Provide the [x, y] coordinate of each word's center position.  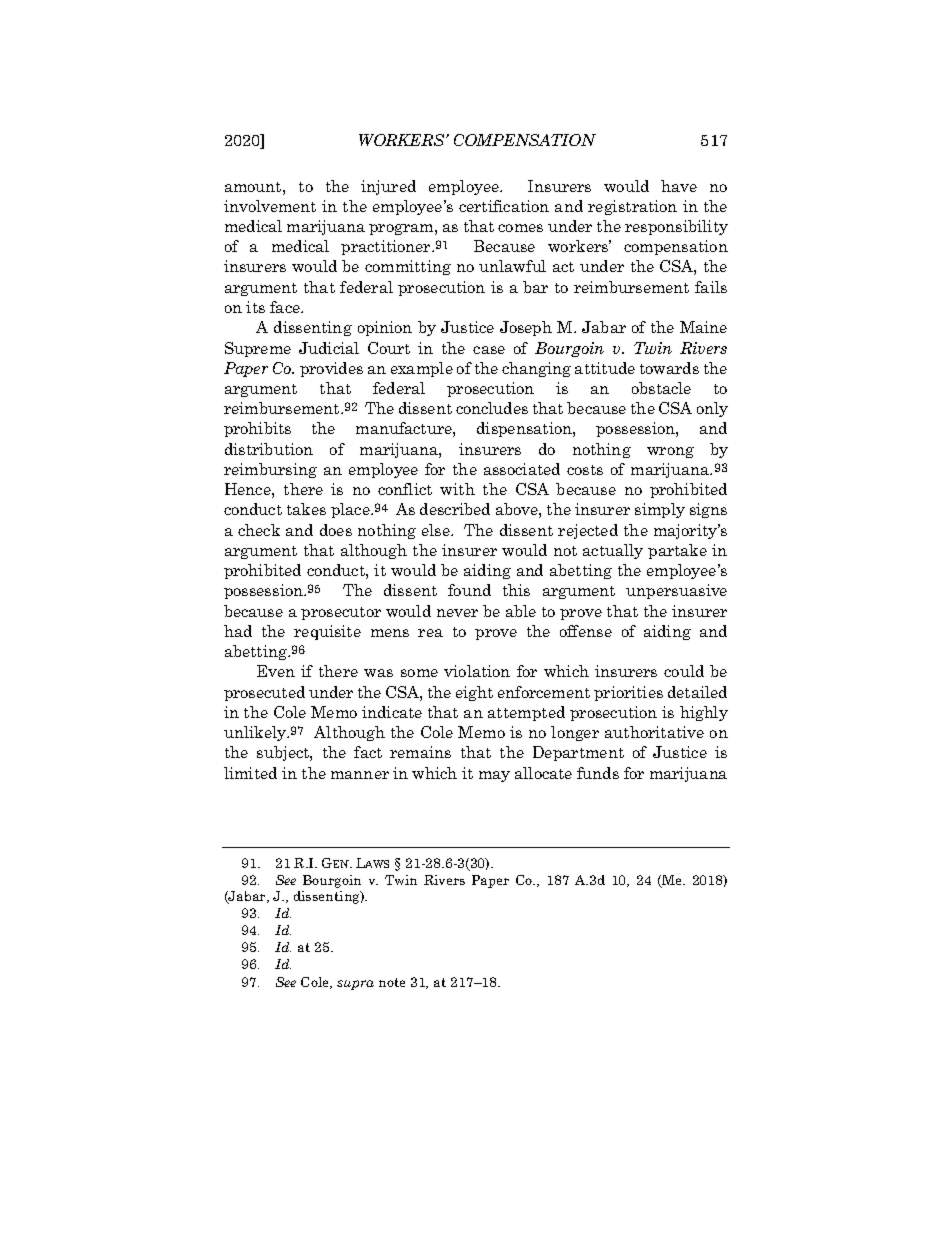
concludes [492, 408]
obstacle [661, 388]
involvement [270, 206]
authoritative [654, 732]
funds [598, 773]
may [494, 776]
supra [355, 985]
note [392, 982]
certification [504, 206]
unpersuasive [676, 591]
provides [331, 369]
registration [632, 207]
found [469, 590]
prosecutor [341, 613]
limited [250, 773]
